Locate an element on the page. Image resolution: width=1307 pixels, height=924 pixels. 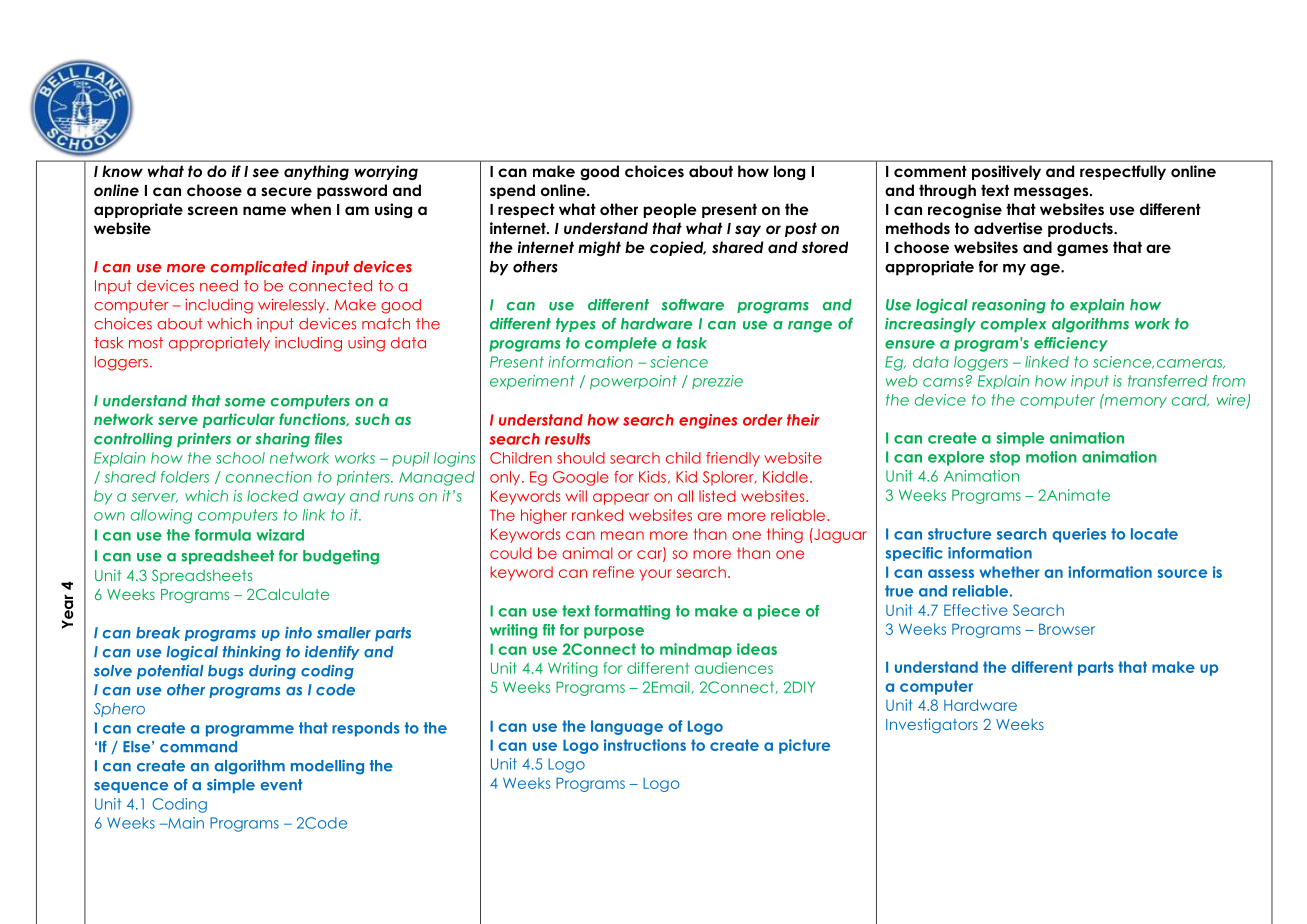
messages is located at coordinates (1052, 193).
